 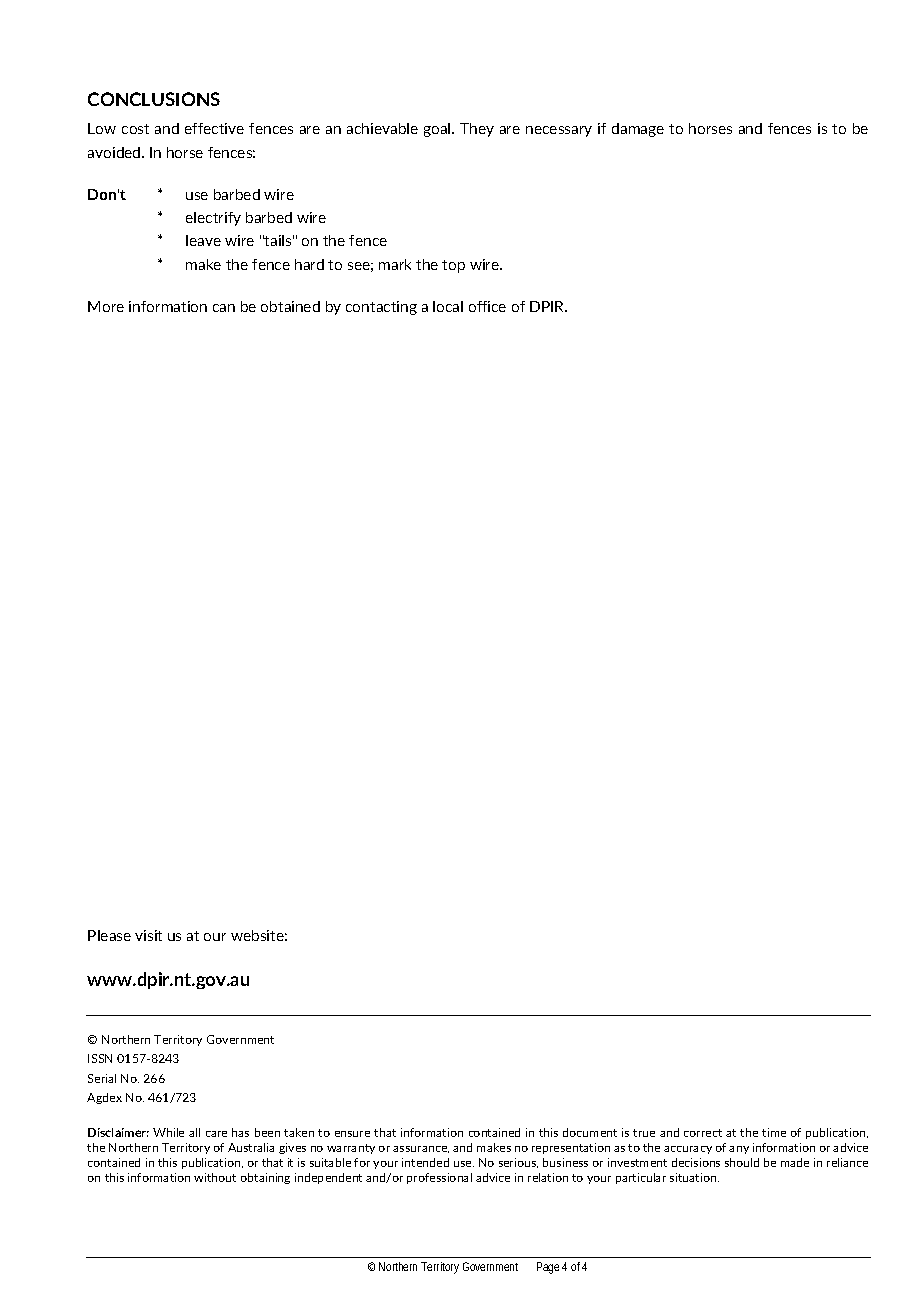 I want to click on visit, so click(x=148, y=935).
